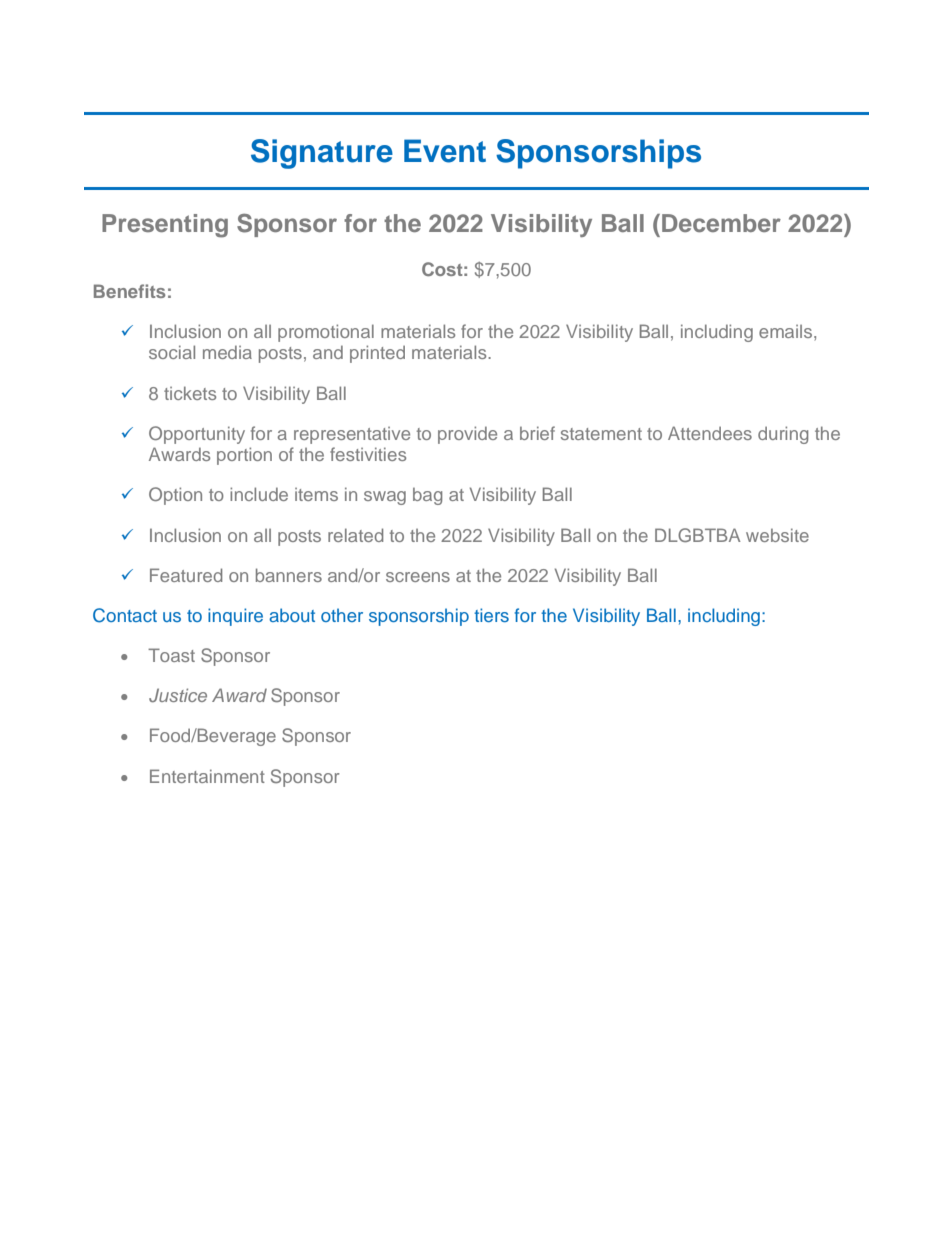 The height and width of the page is (1233, 952). Describe the element at coordinates (710, 433) in the page. I see `Attendees` at that location.
